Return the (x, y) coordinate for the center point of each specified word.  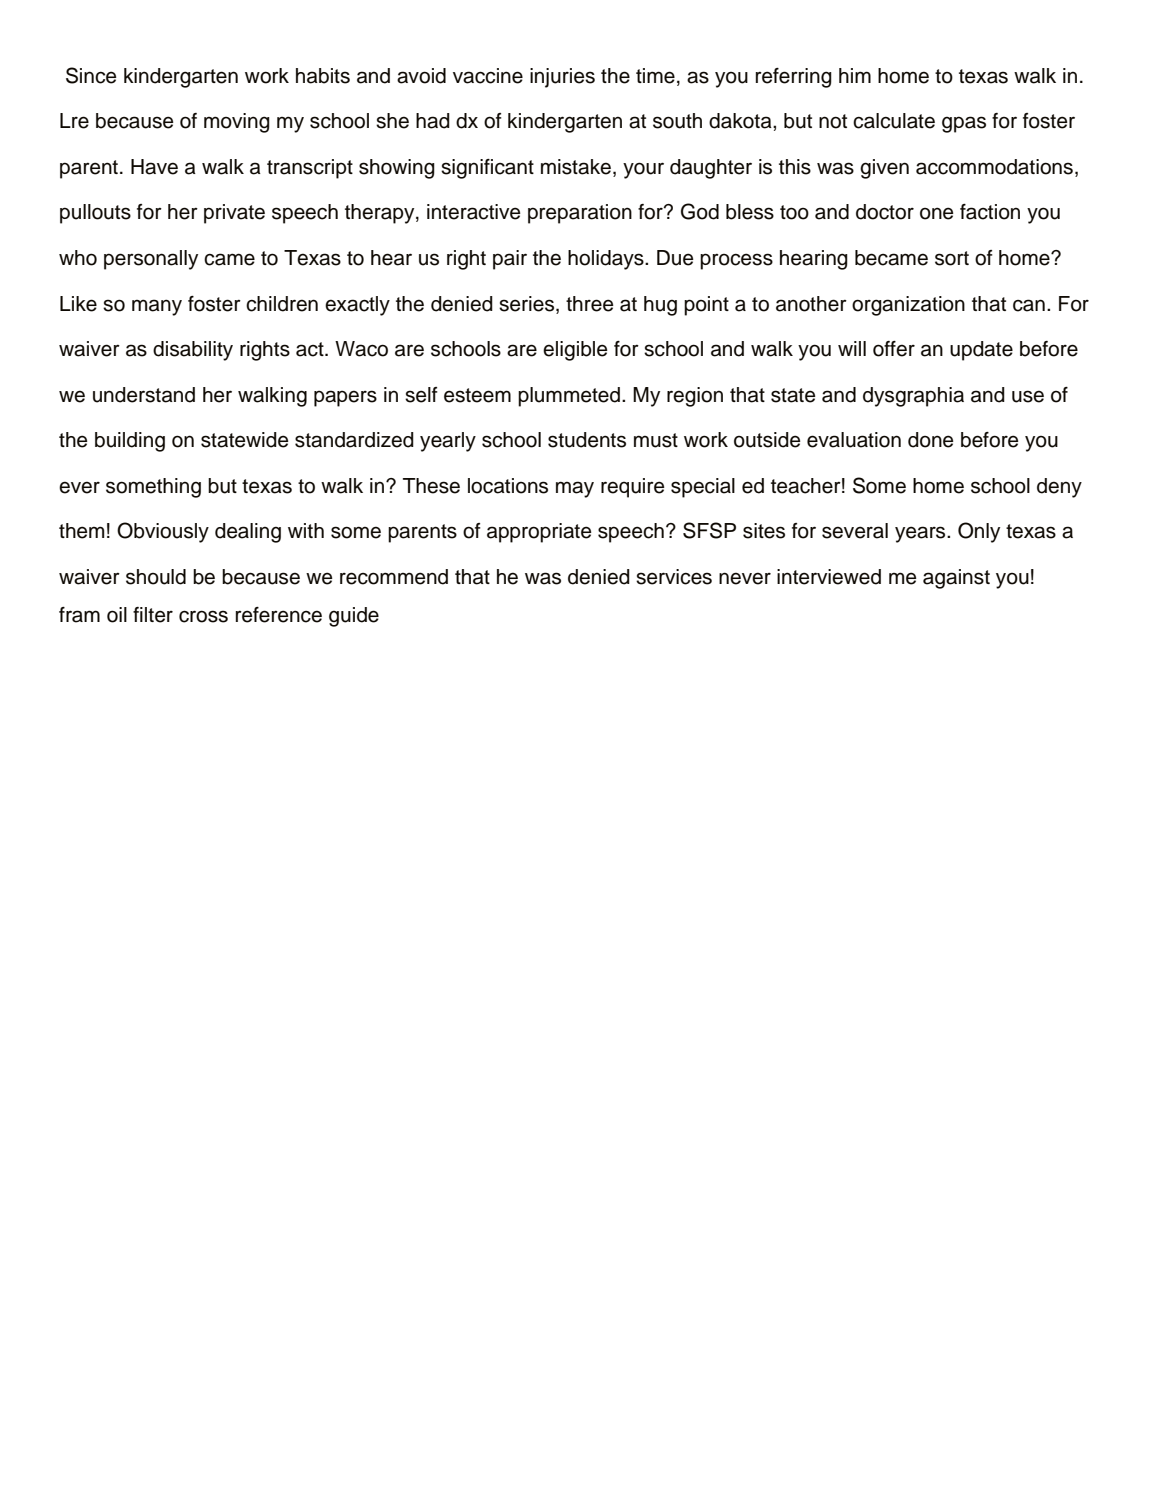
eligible (575, 351)
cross (203, 616)
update (981, 351)
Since (91, 75)
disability (193, 351)
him (855, 75)
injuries (562, 78)
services (674, 577)
